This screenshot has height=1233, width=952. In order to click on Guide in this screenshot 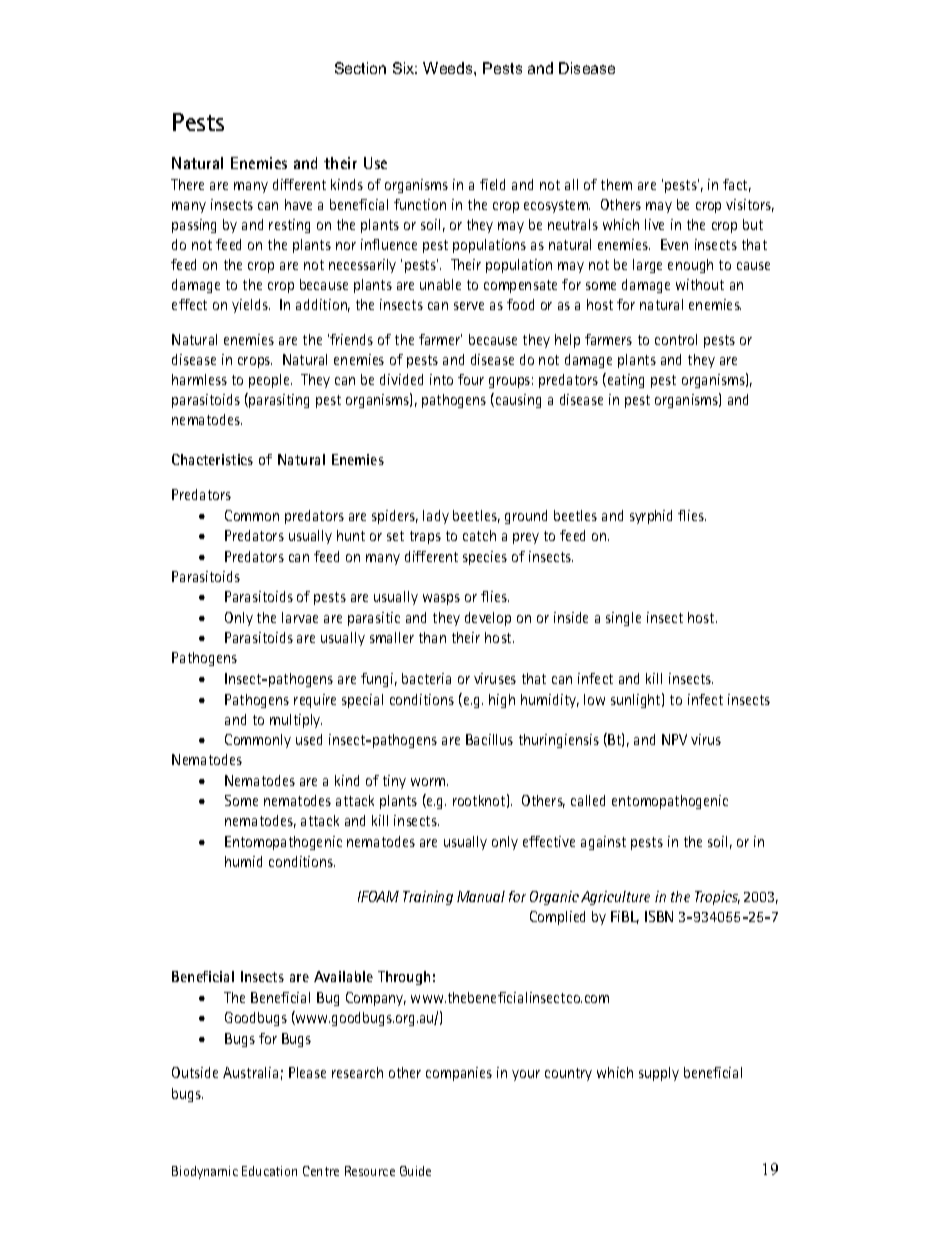, I will do `click(415, 1171)`.
